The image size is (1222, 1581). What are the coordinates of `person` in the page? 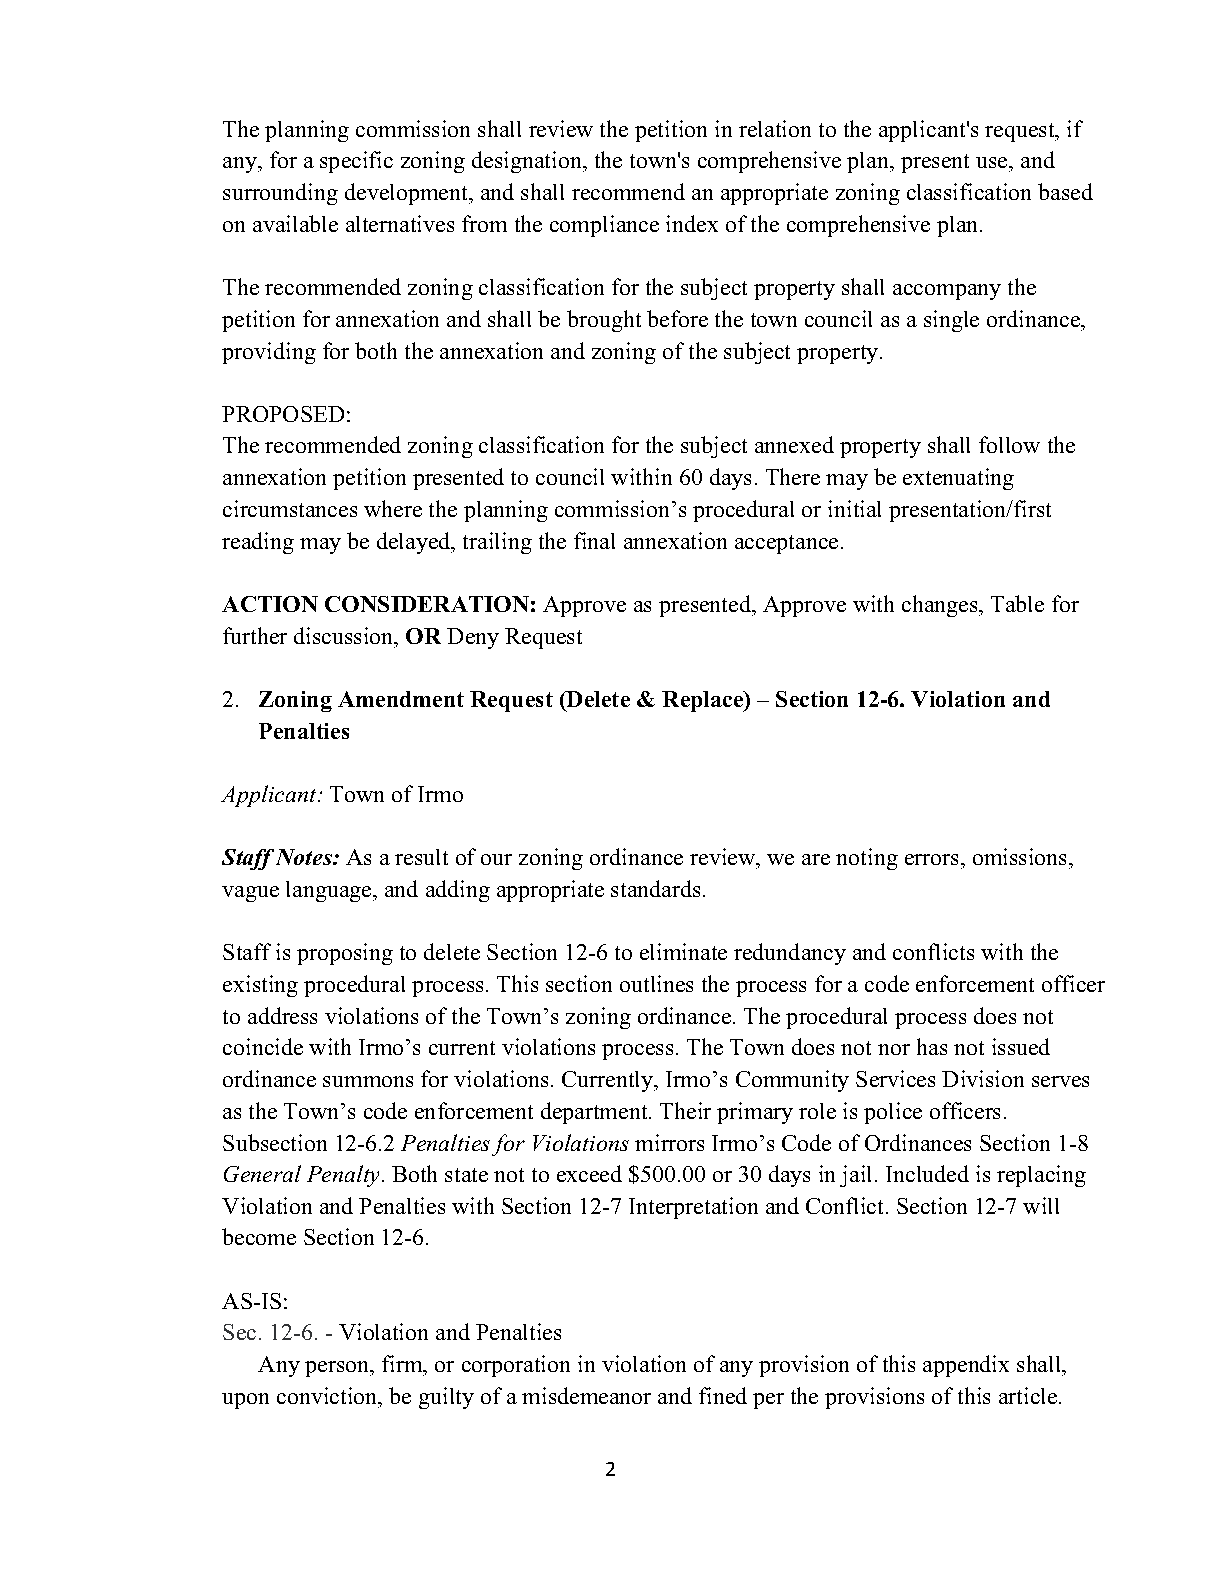 It's located at (338, 1369).
